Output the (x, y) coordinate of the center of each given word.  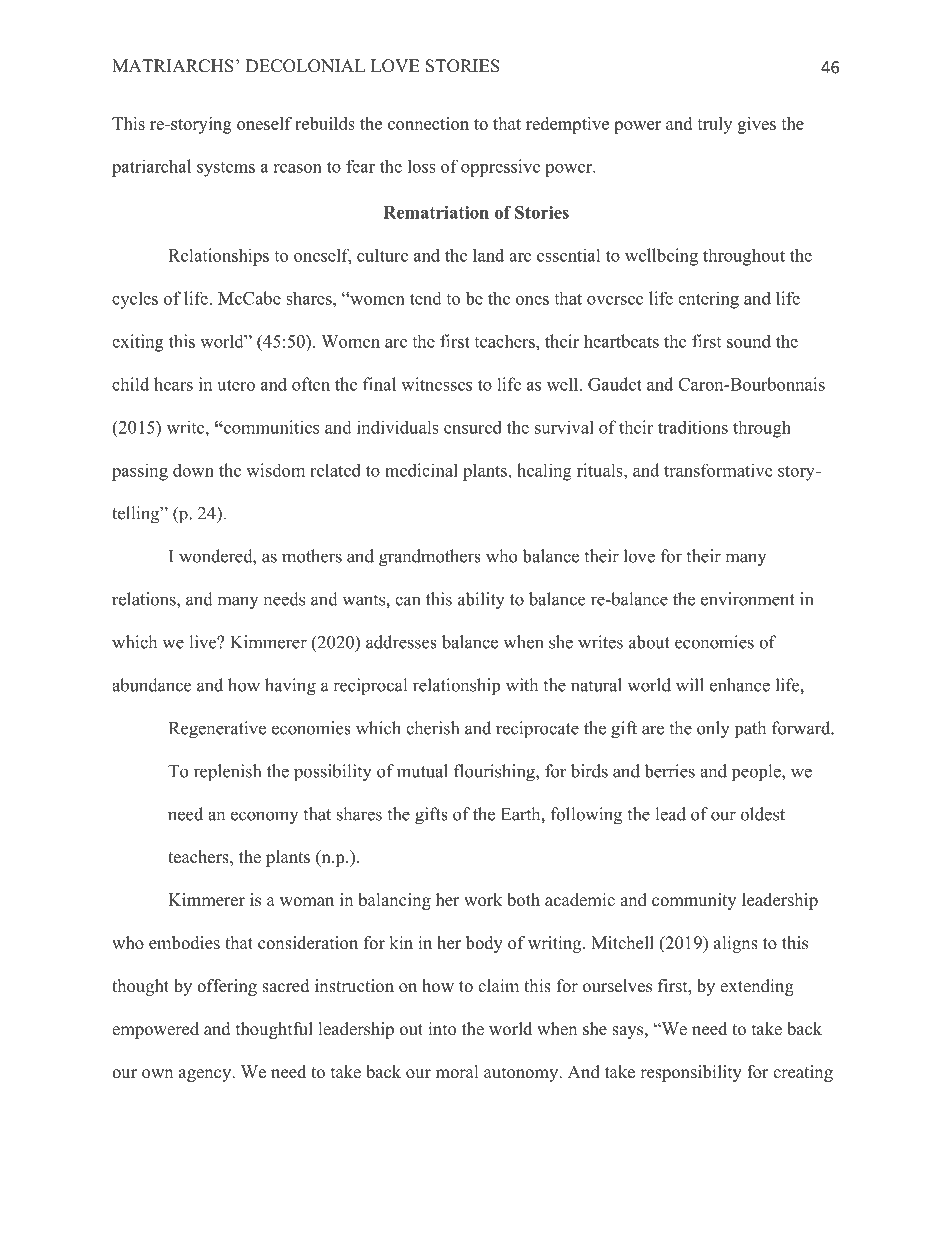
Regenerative (217, 730)
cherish (432, 728)
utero (236, 385)
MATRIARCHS (173, 66)
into (442, 1029)
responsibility (691, 1073)
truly (714, 125)
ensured (473, 427)
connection (428, 123)
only (713, 730)
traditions (693, 427)
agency (206, 1075)
